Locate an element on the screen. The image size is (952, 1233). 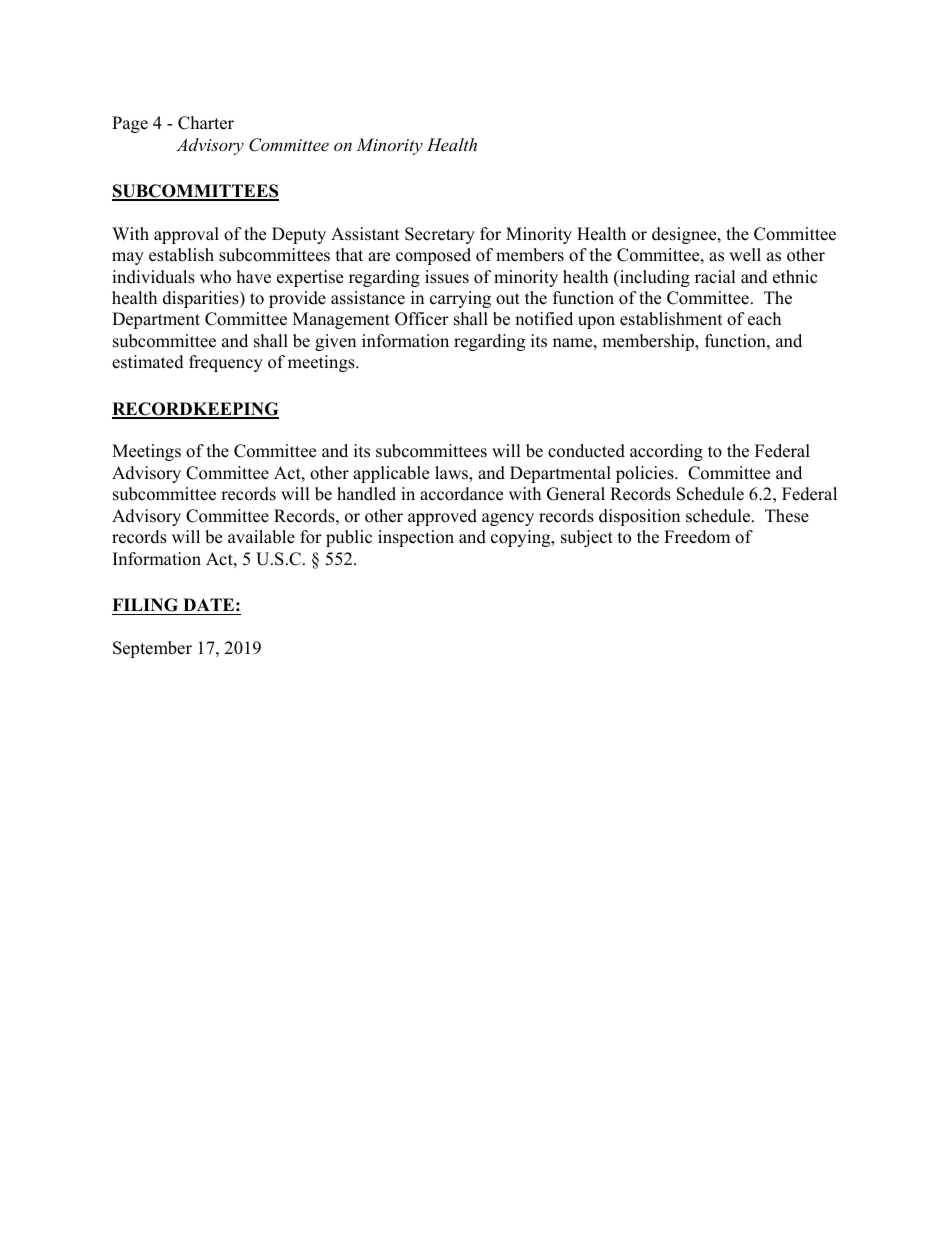
Charter is located at coordinates (206, 123).
